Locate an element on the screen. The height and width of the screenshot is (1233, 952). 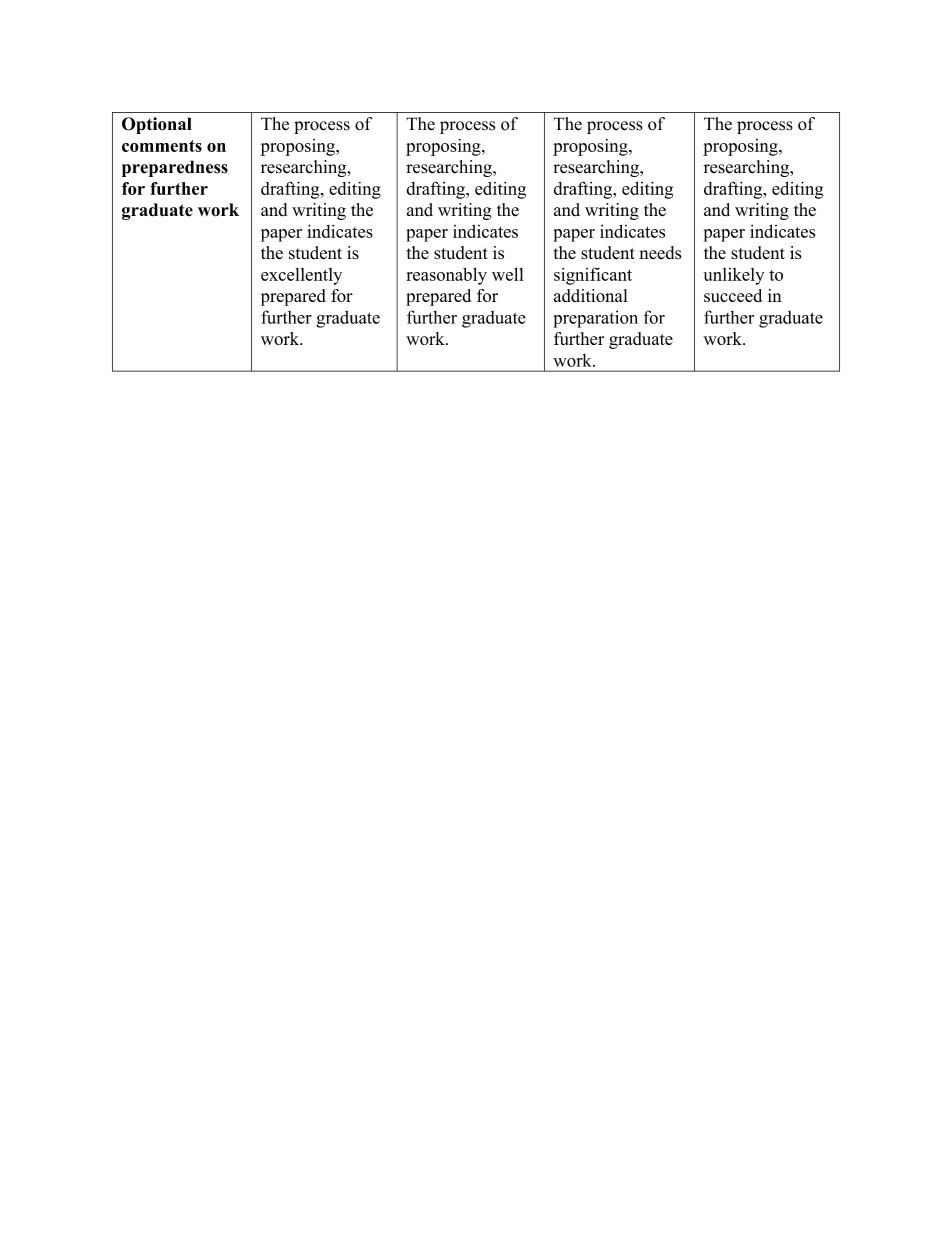
Optional is located at coordinates (157, 125).
